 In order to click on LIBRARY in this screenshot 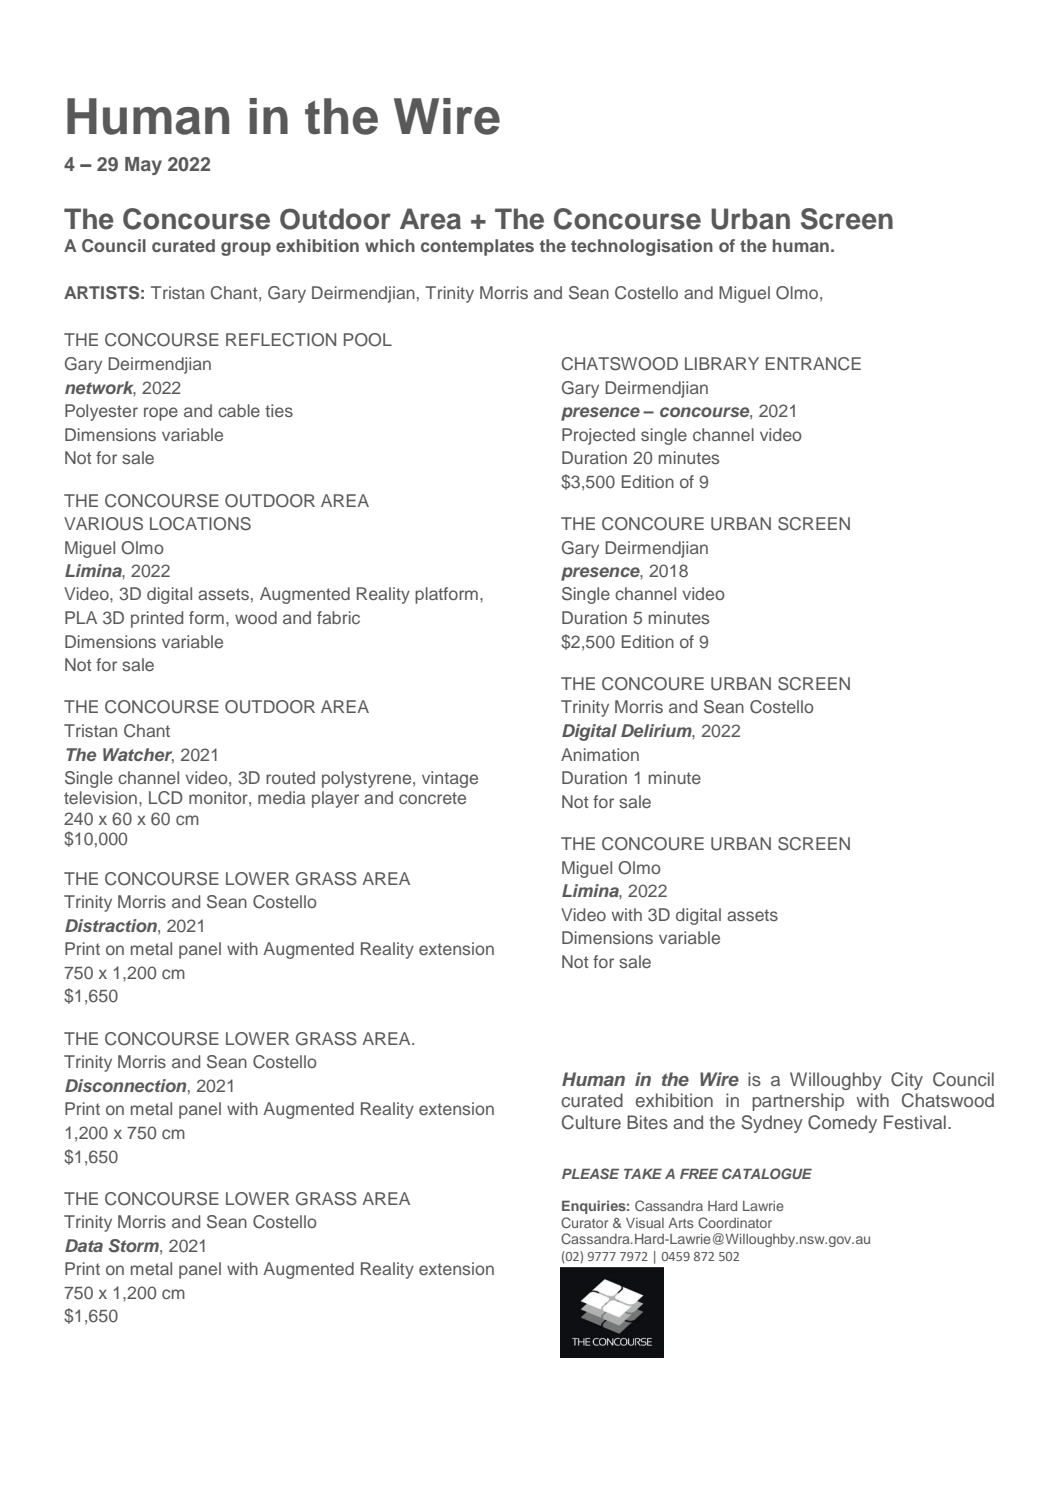, I will do `click(722, 363)`.
